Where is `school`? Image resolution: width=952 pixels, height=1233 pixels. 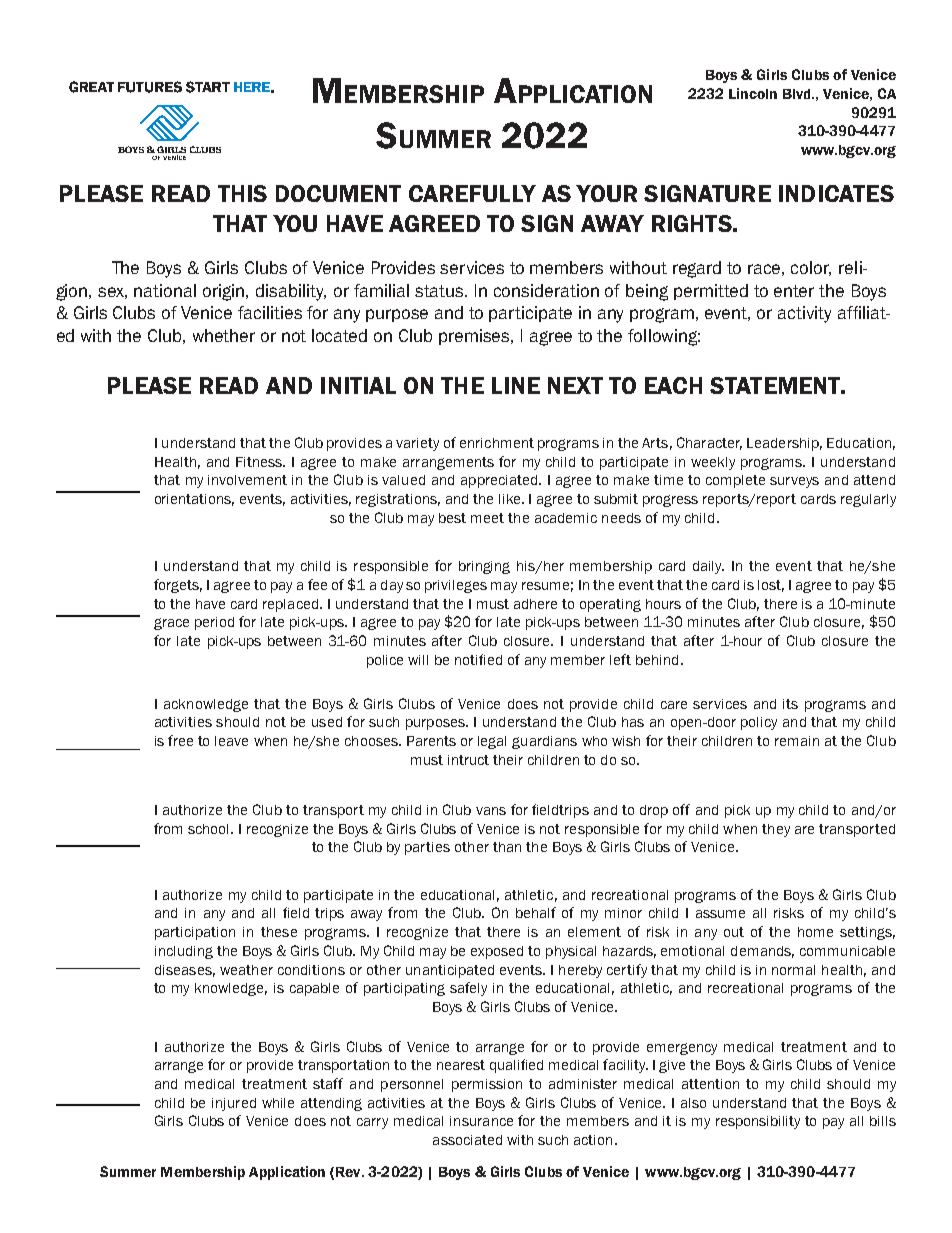 school is located at coordinates (210, 829).
